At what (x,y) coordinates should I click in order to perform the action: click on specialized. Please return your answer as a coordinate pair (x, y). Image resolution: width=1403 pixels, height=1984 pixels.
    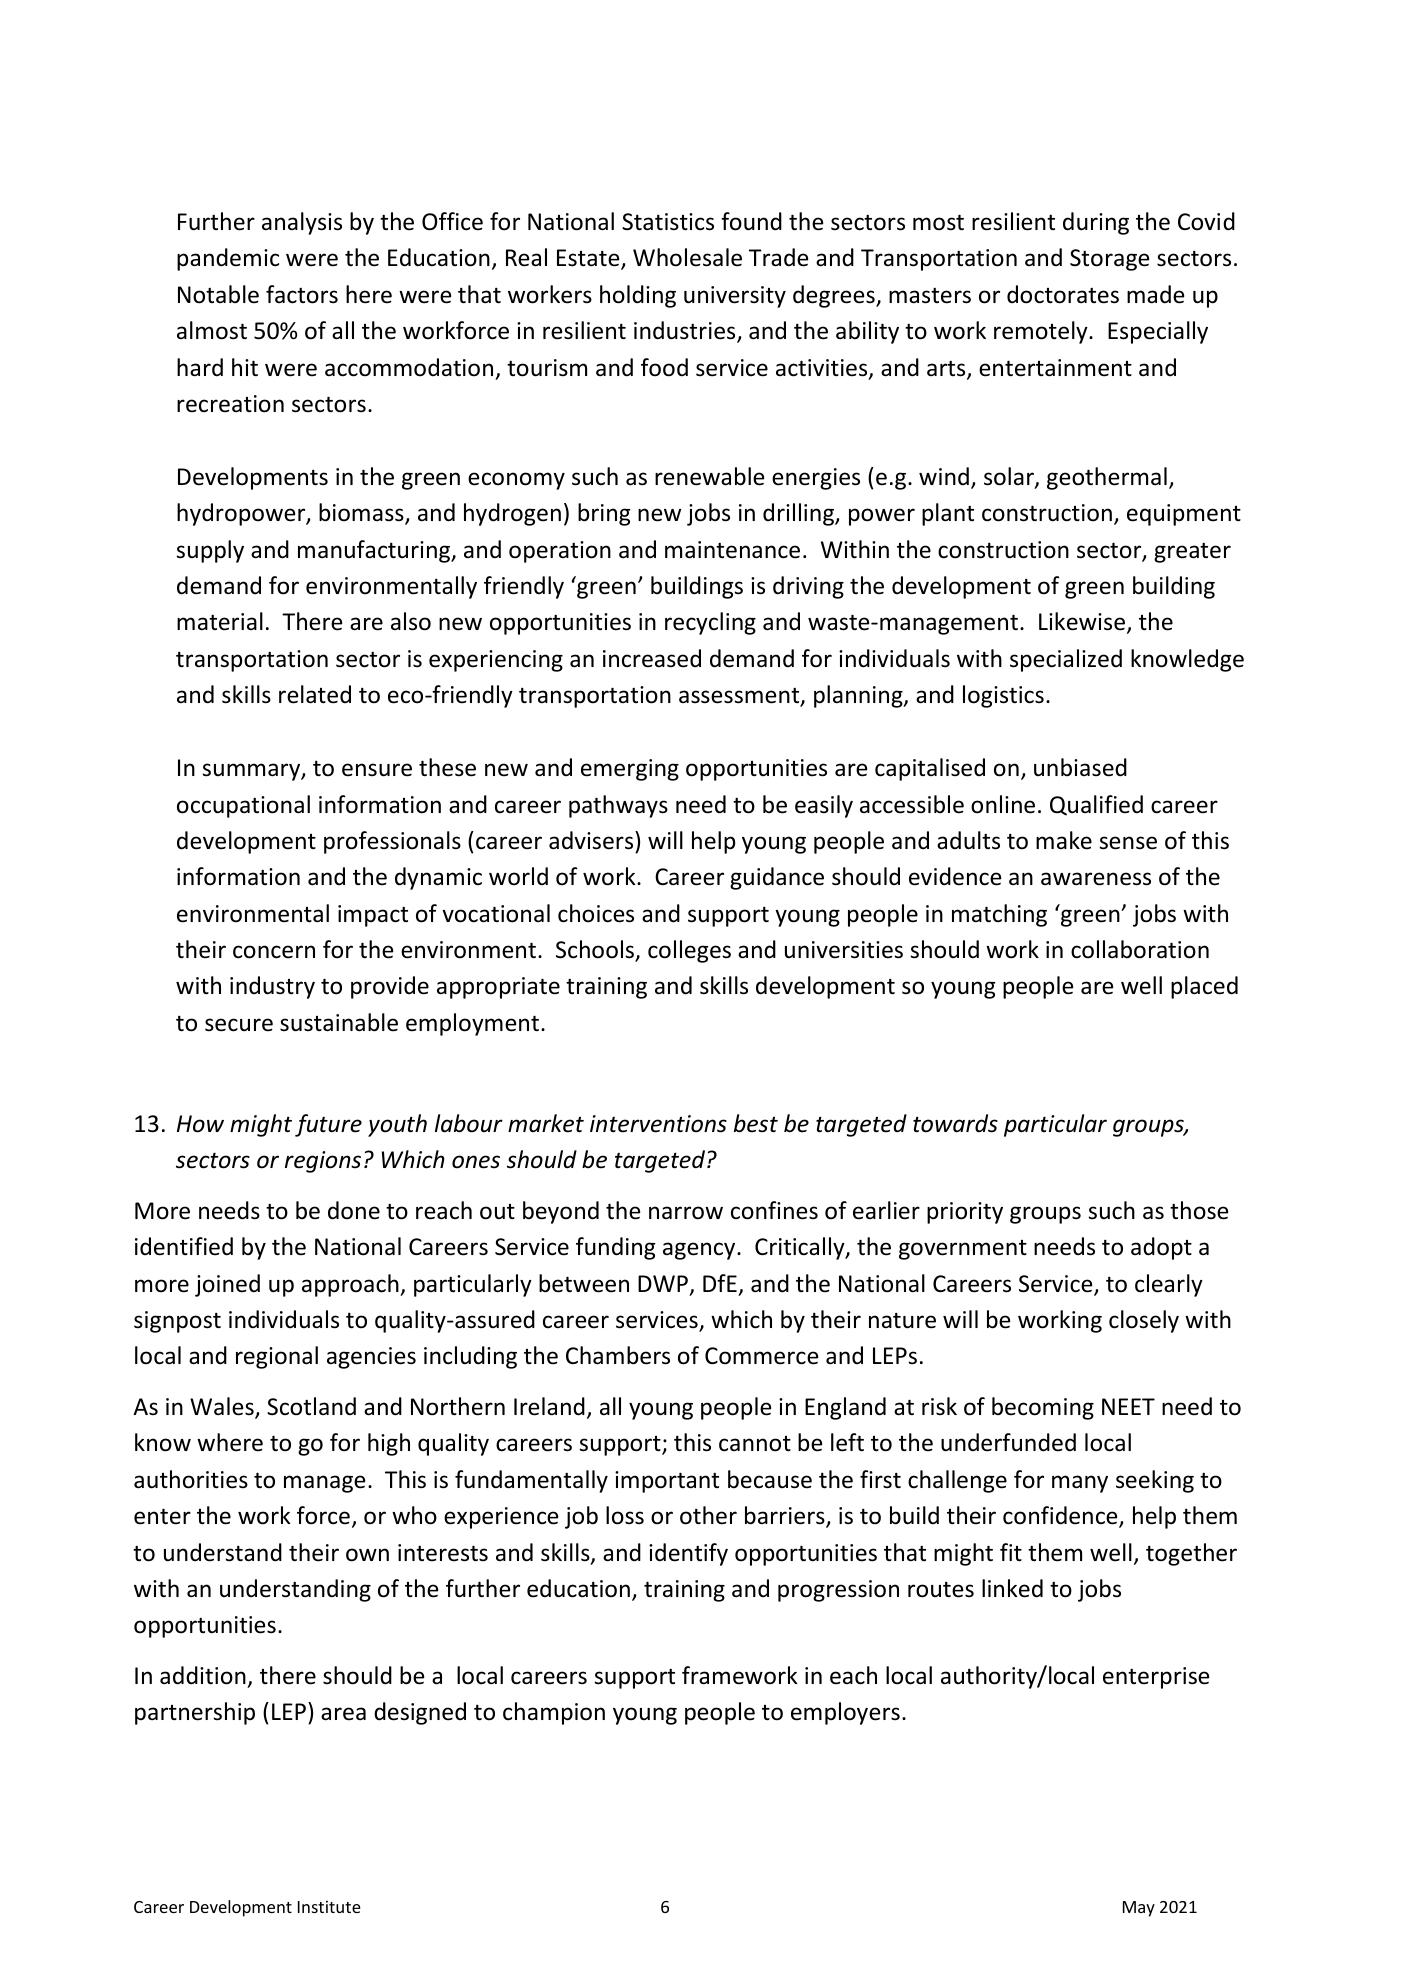
    Looking at the image, I should click on (1066, 660).
